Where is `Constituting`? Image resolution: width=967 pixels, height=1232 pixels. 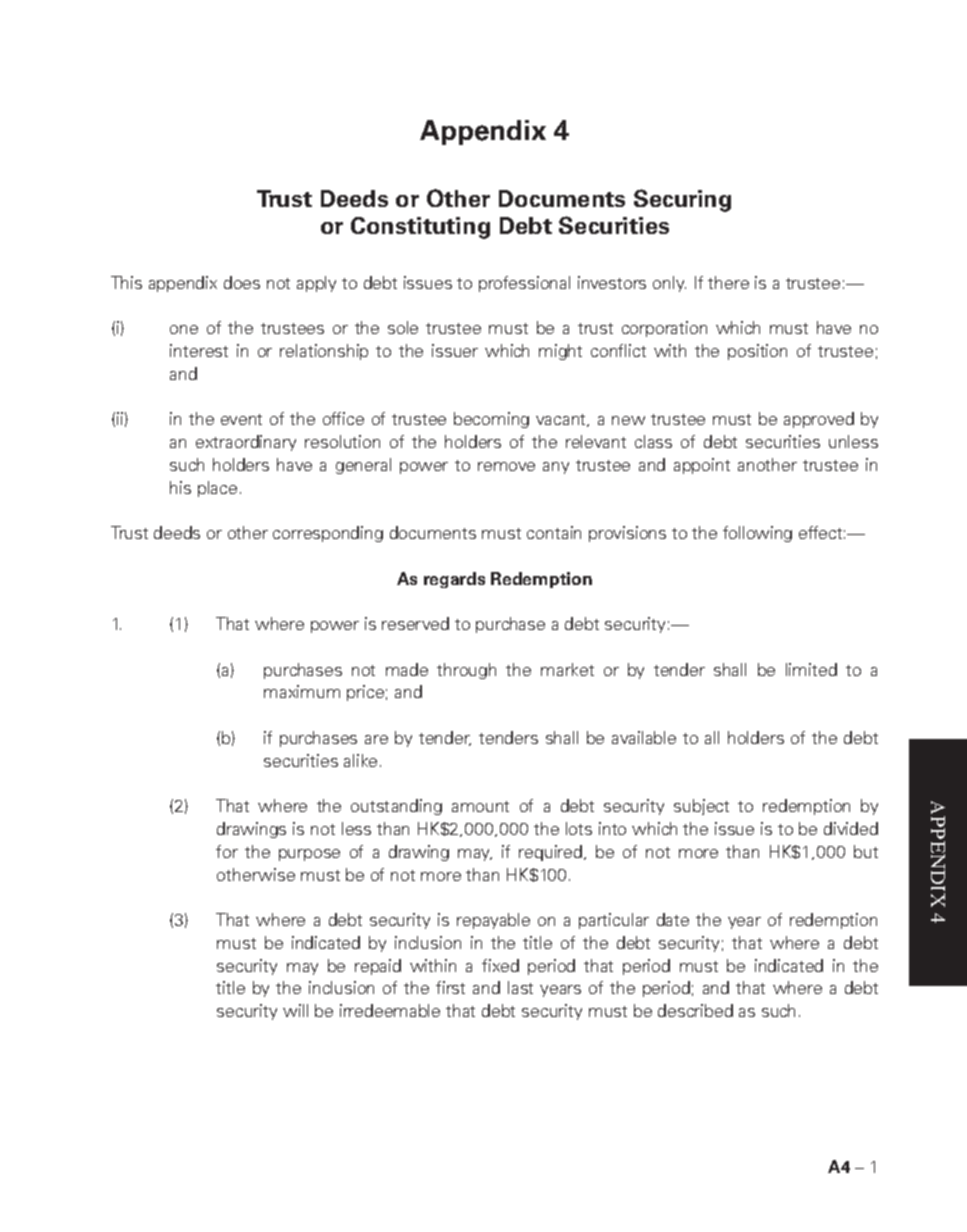
Constituting is located at coordinates (420, 228).
